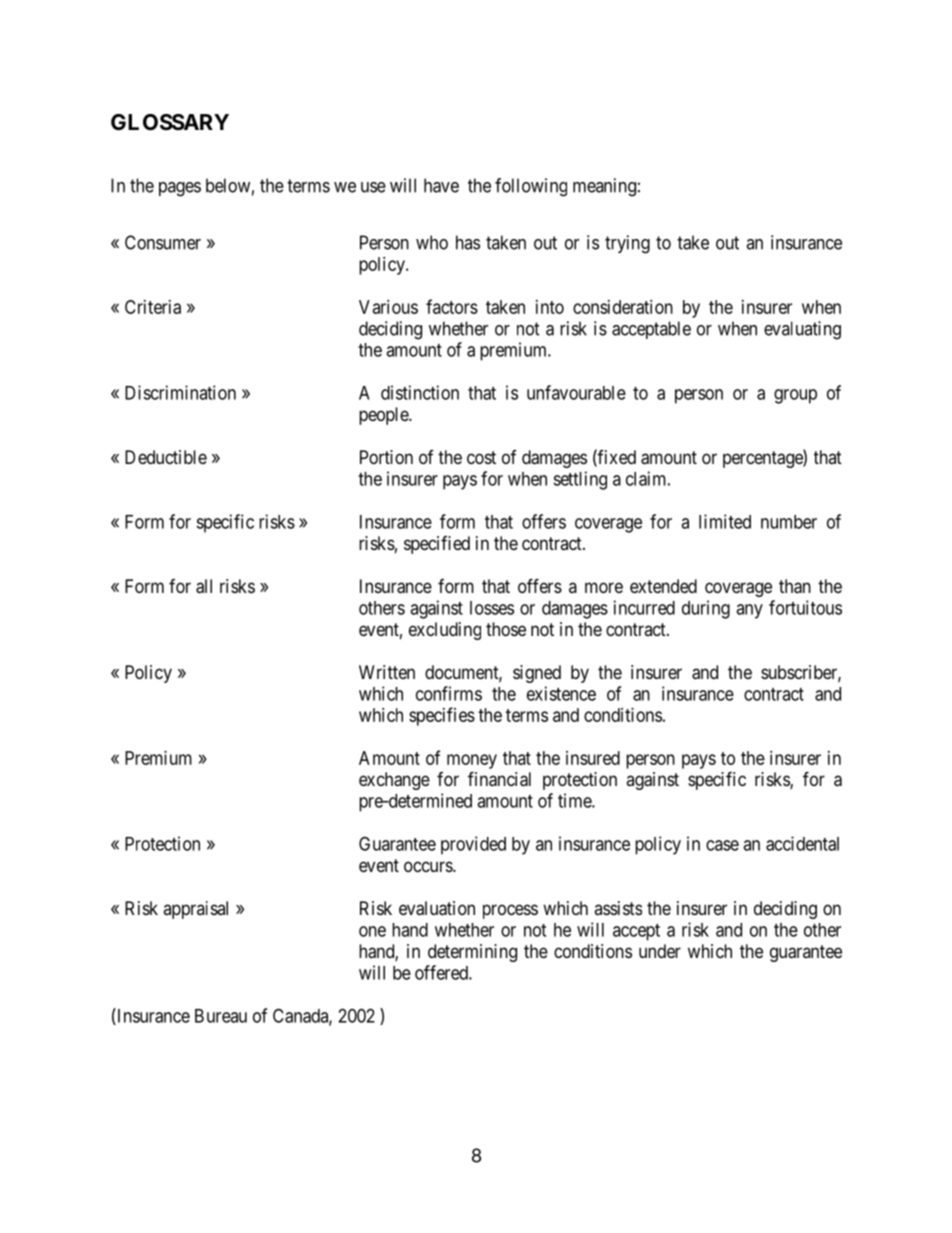 This screenshot has width=952, height=1233. Describe the element at coordinates (660, 951) in the screenshot. I see `under` at that location.
